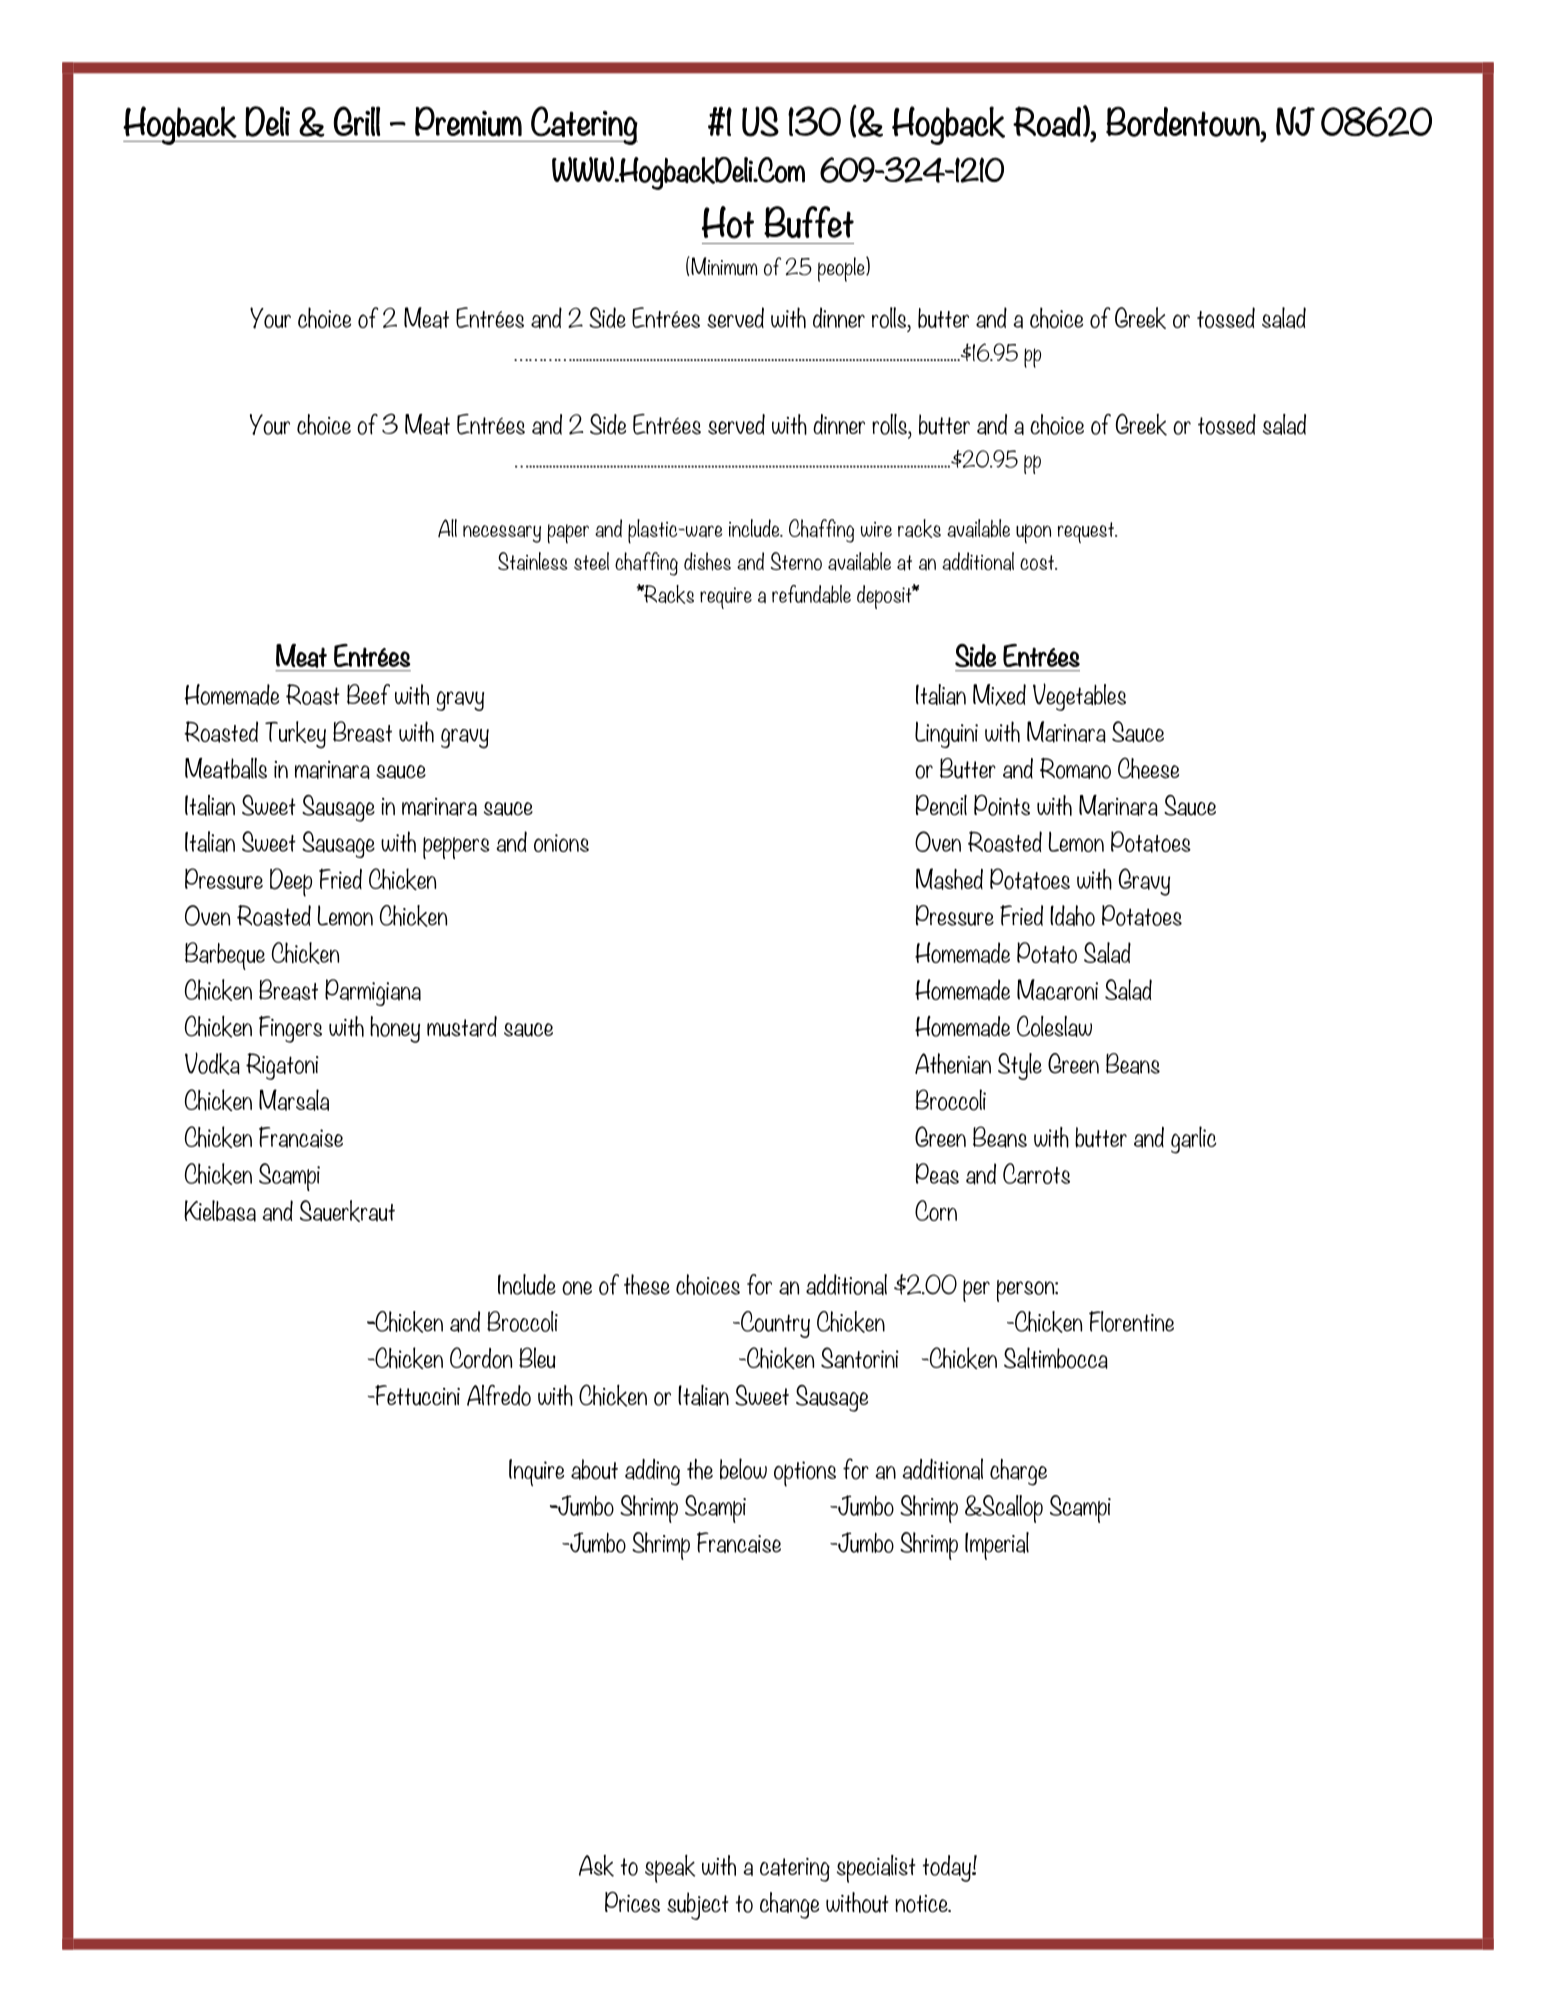 The image size is (1553, 2009). Describe the element at coordinates (647, 1284) in the document. I see `these` at that location.
